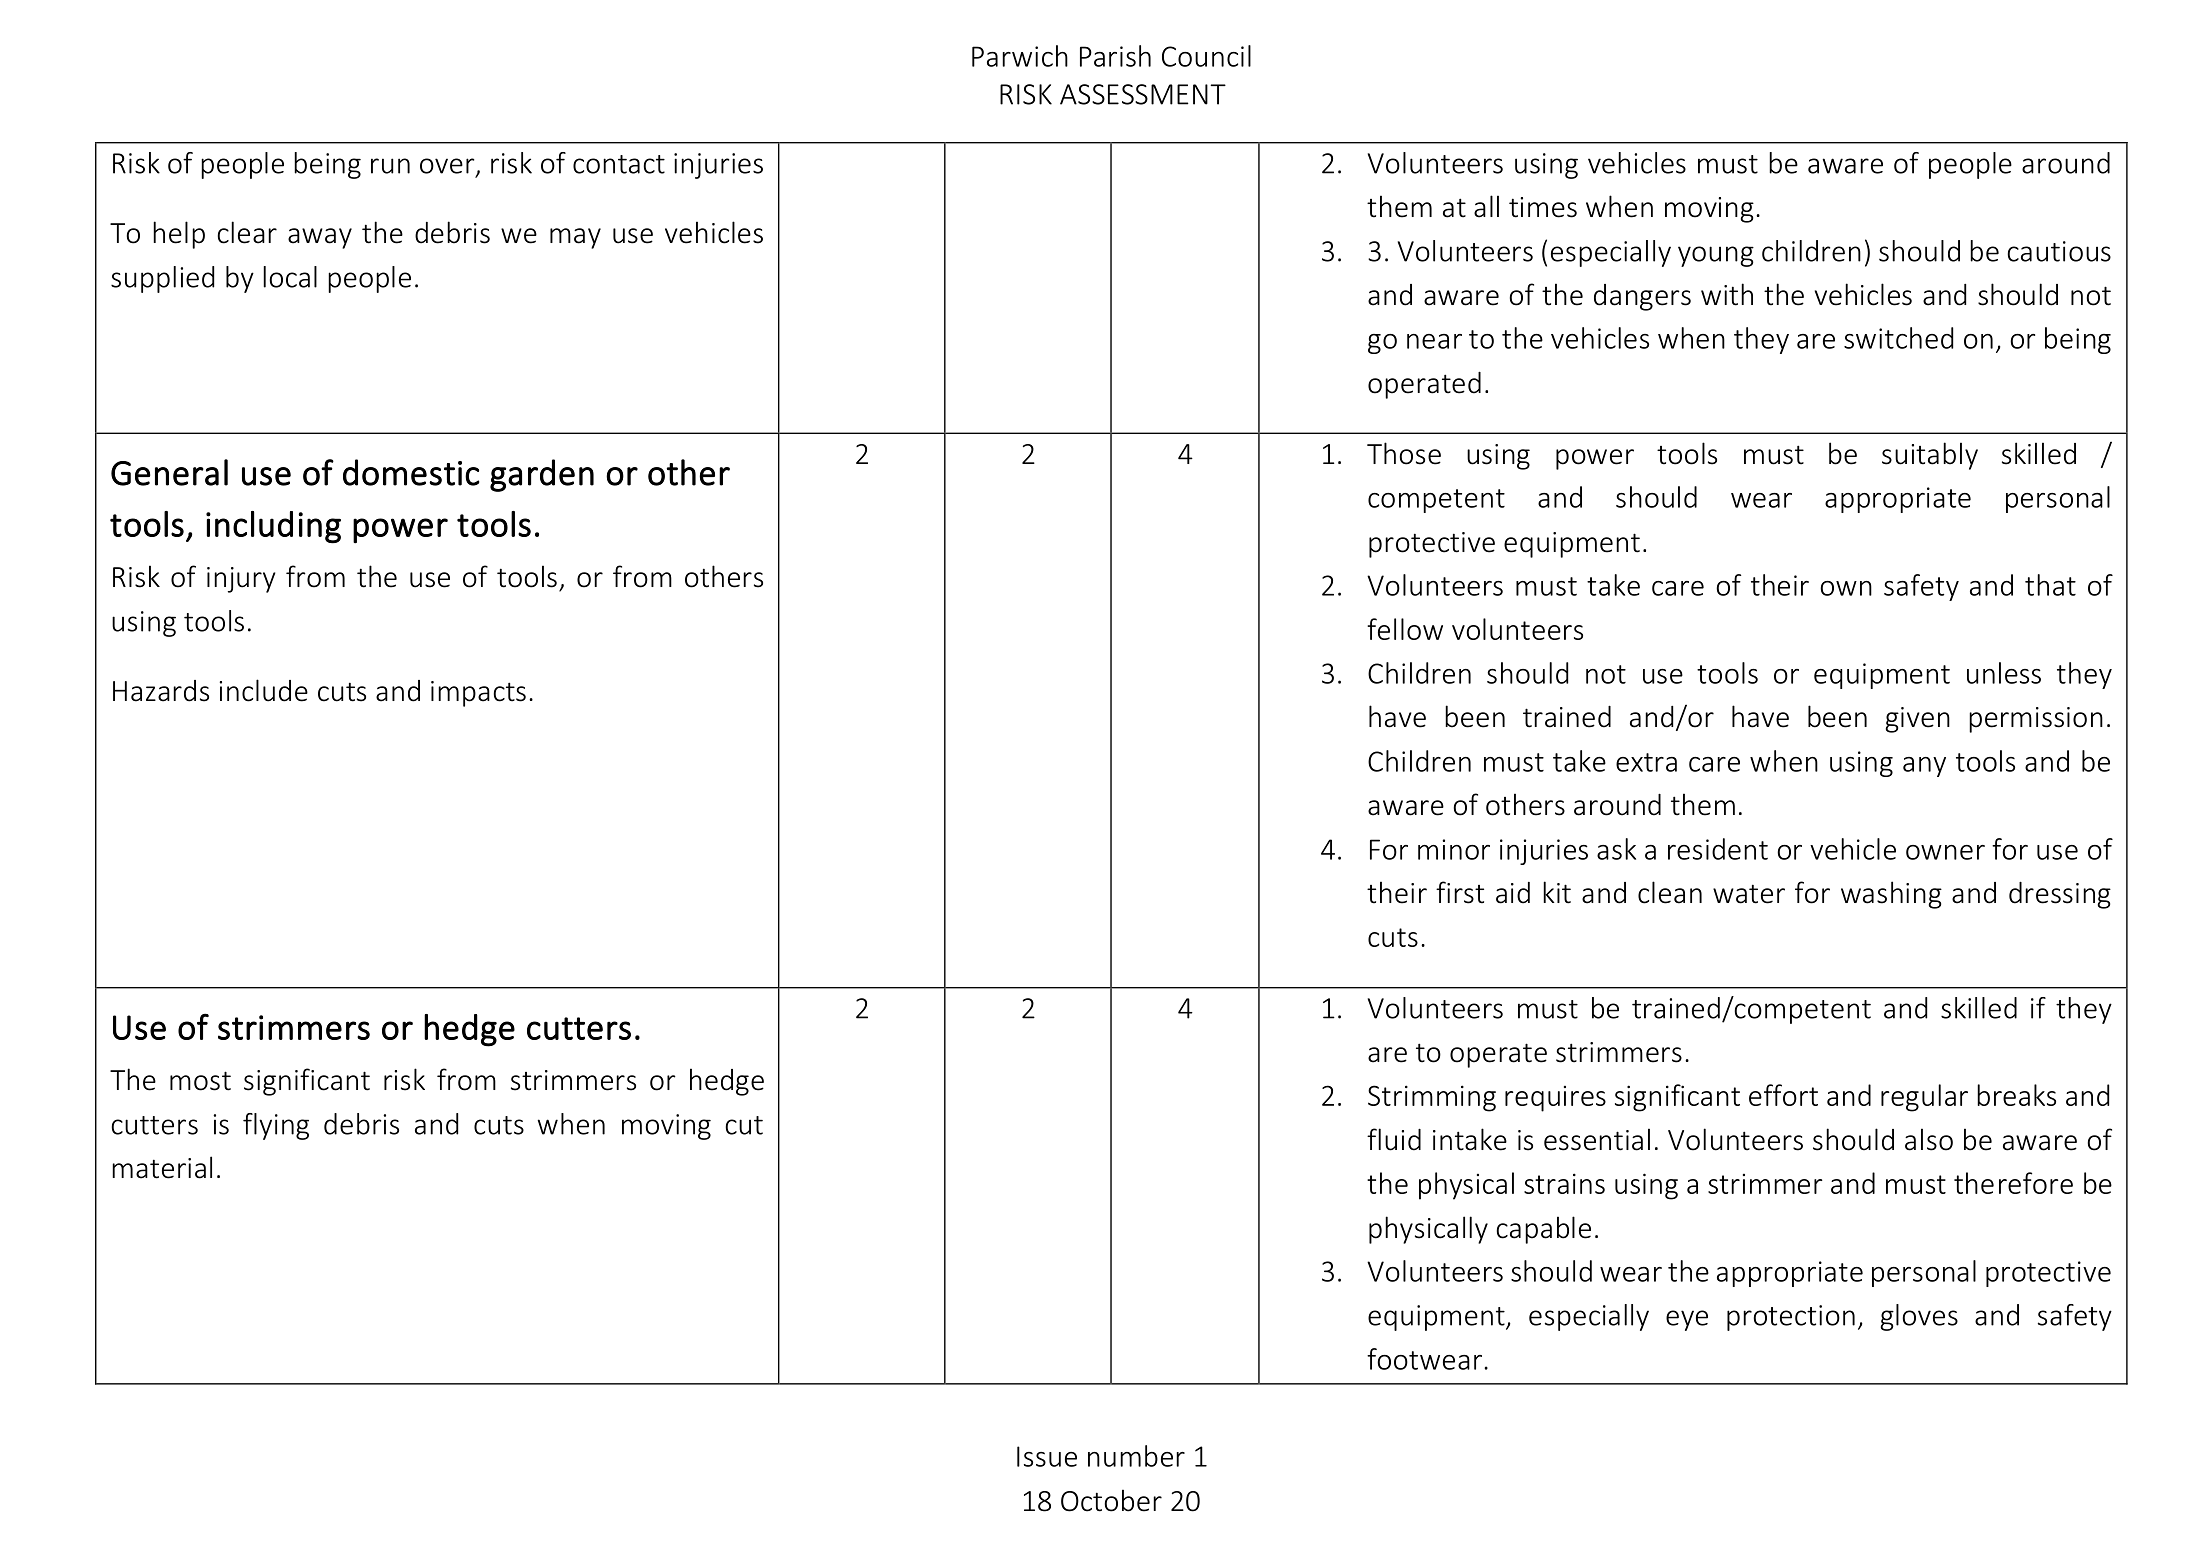  Describe the element at coordinates (2004, 673) in the image. I see `unless` at that location.
